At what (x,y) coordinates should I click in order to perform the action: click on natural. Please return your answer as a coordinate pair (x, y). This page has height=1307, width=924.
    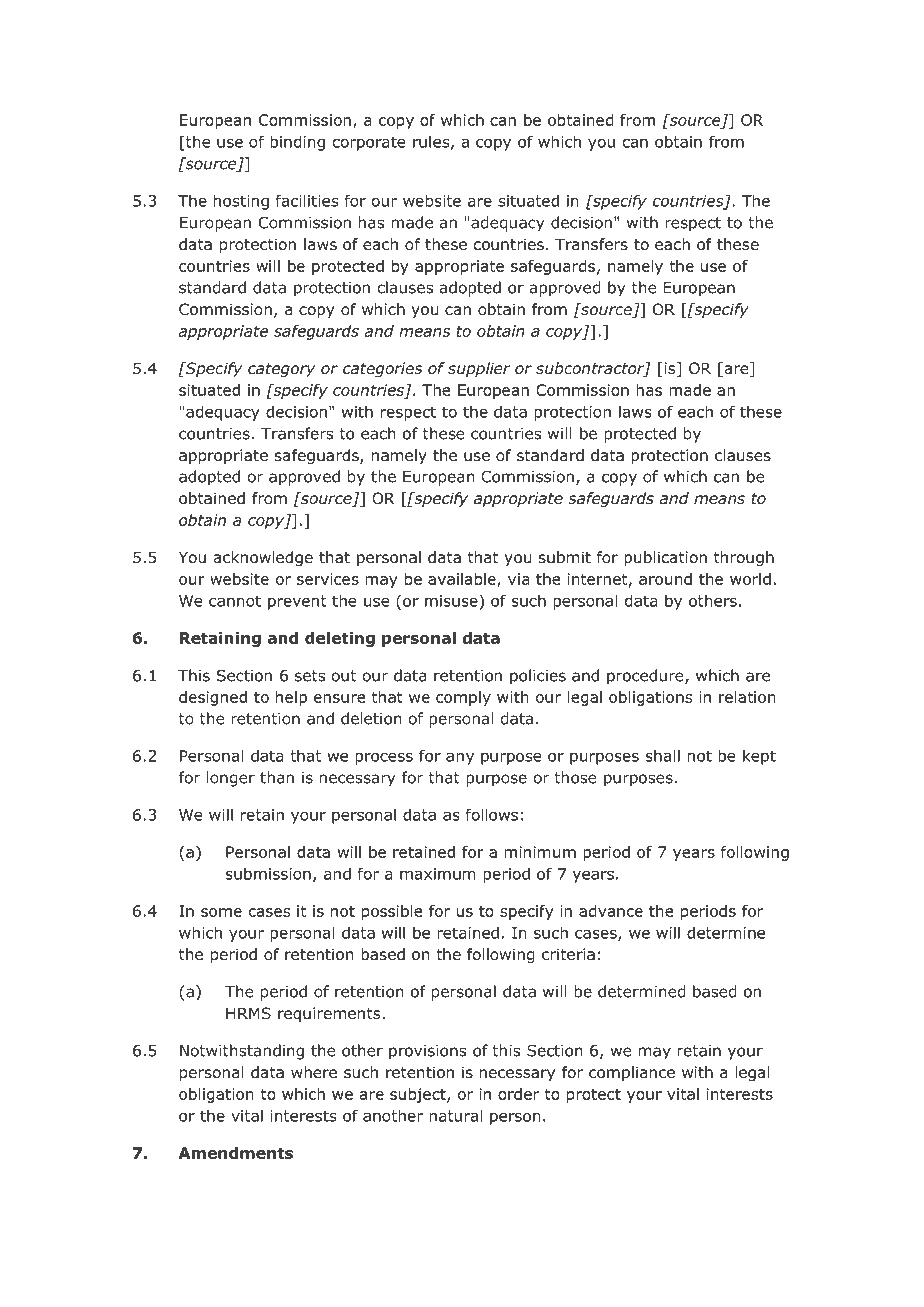
    Looking at the image, I should click on (455, 1115).
